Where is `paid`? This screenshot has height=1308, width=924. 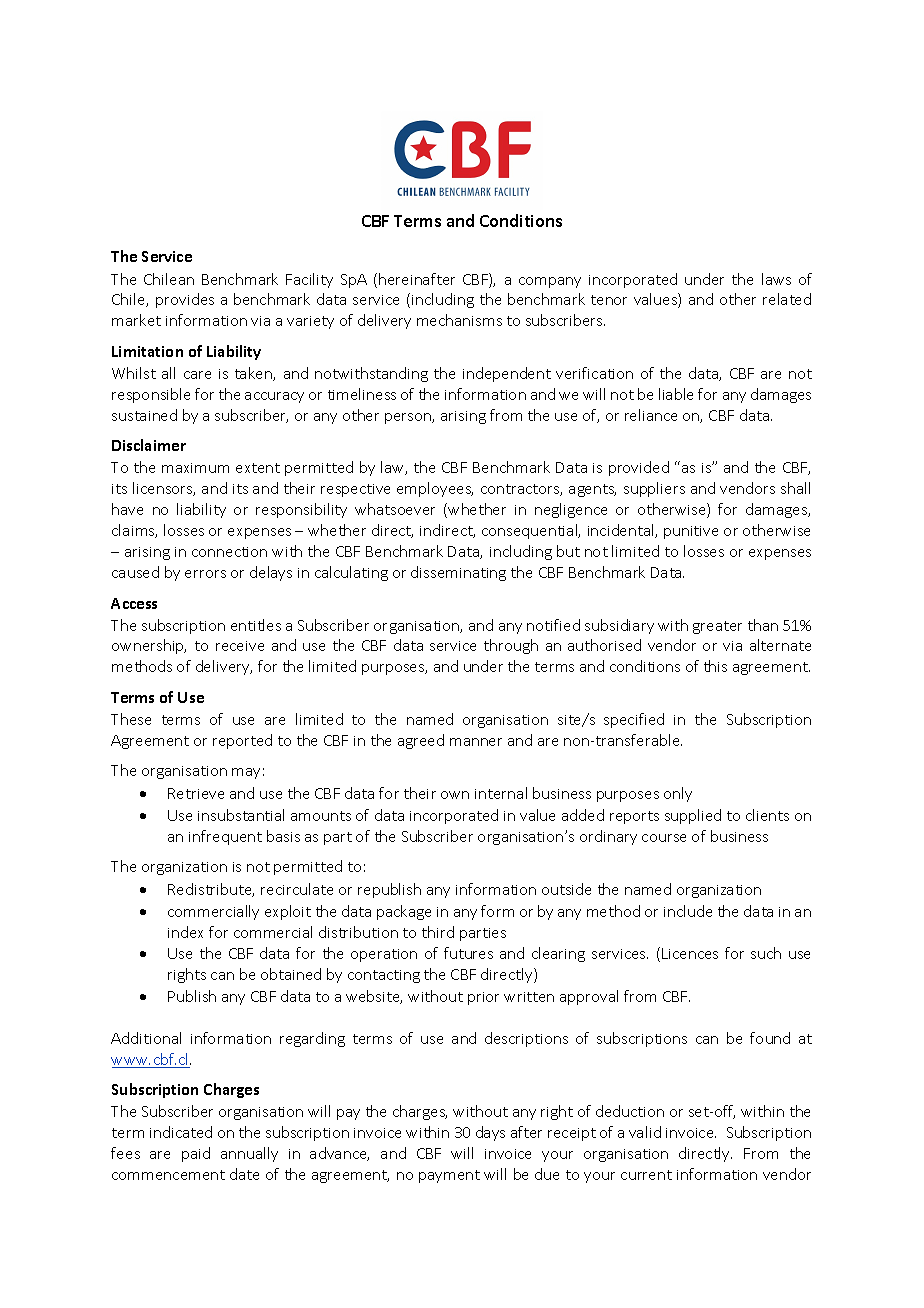
paid is located at coordinates (196, 1154).
